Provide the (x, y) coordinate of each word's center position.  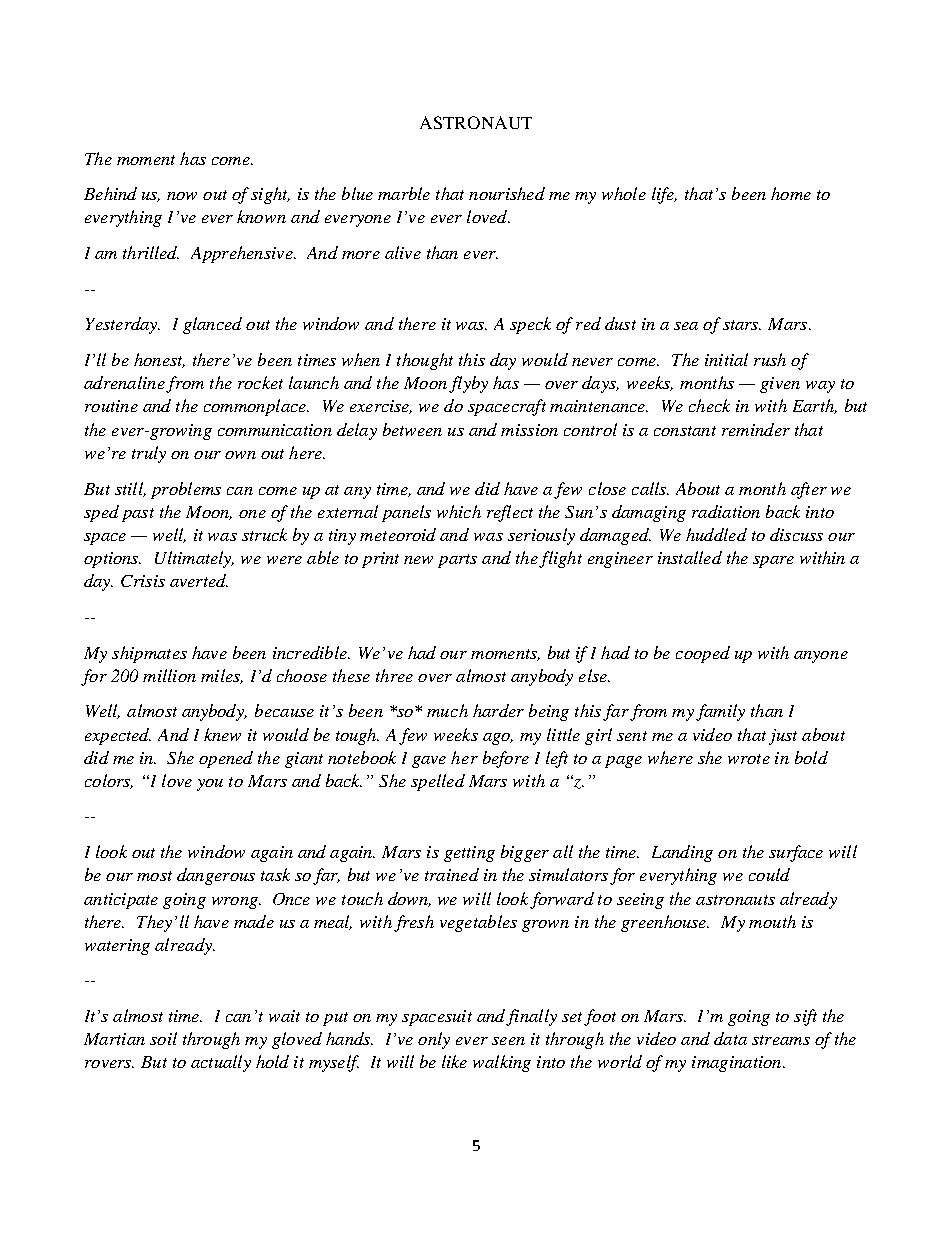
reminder (756, 429)
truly (149, 454)
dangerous (216, 876)
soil (163, 1038)
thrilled (151, 252)
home (791, 193)
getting (469, 854)
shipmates (149, 654)
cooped (703, 654)
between (412, 429)
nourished (507, 193)
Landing (682, 853)
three (394, 675)
